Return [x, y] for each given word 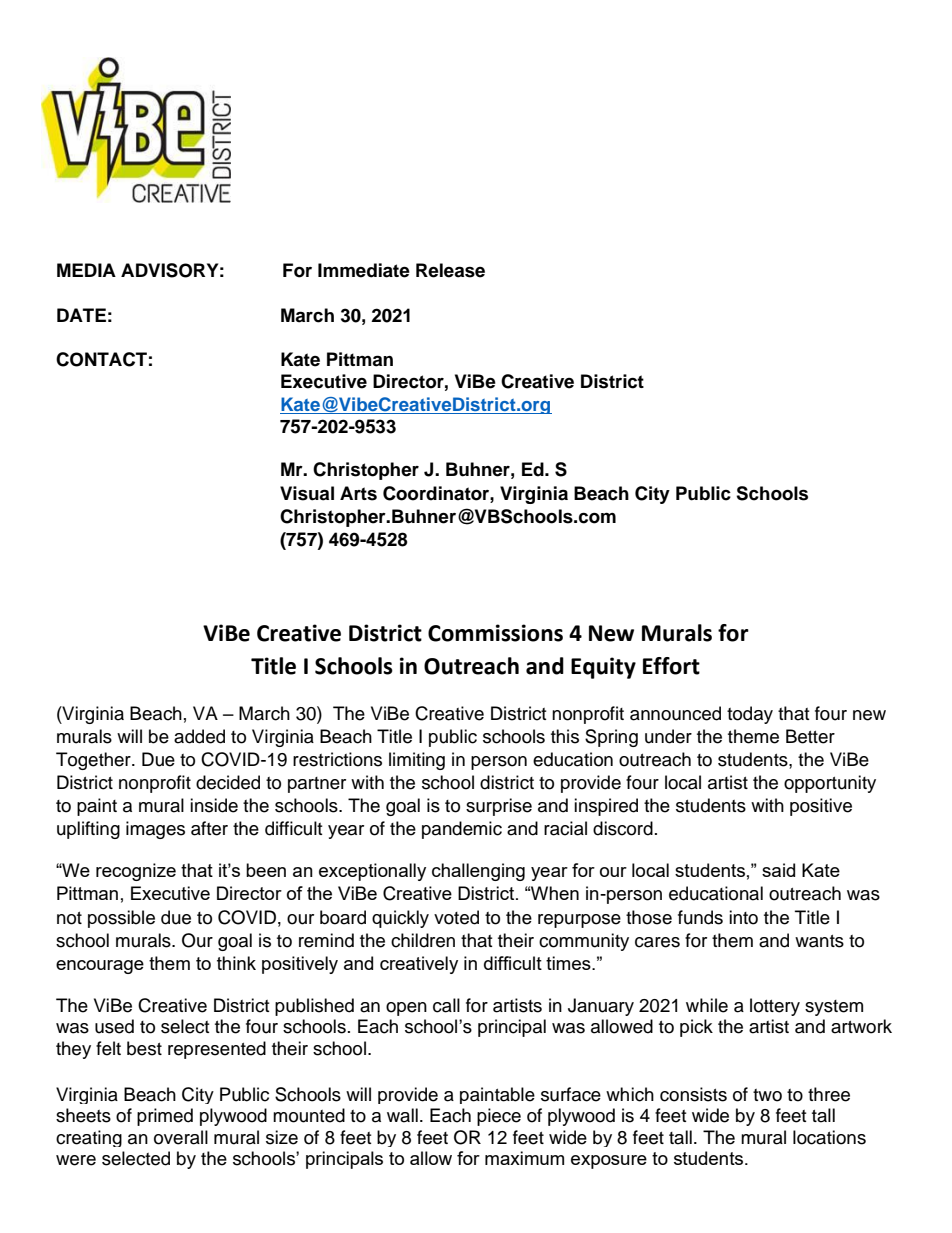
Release [450, 270]
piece [499, 1117]
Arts [358, 493]
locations [829, 1137]
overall [181, 1137]
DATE [81, 315]
